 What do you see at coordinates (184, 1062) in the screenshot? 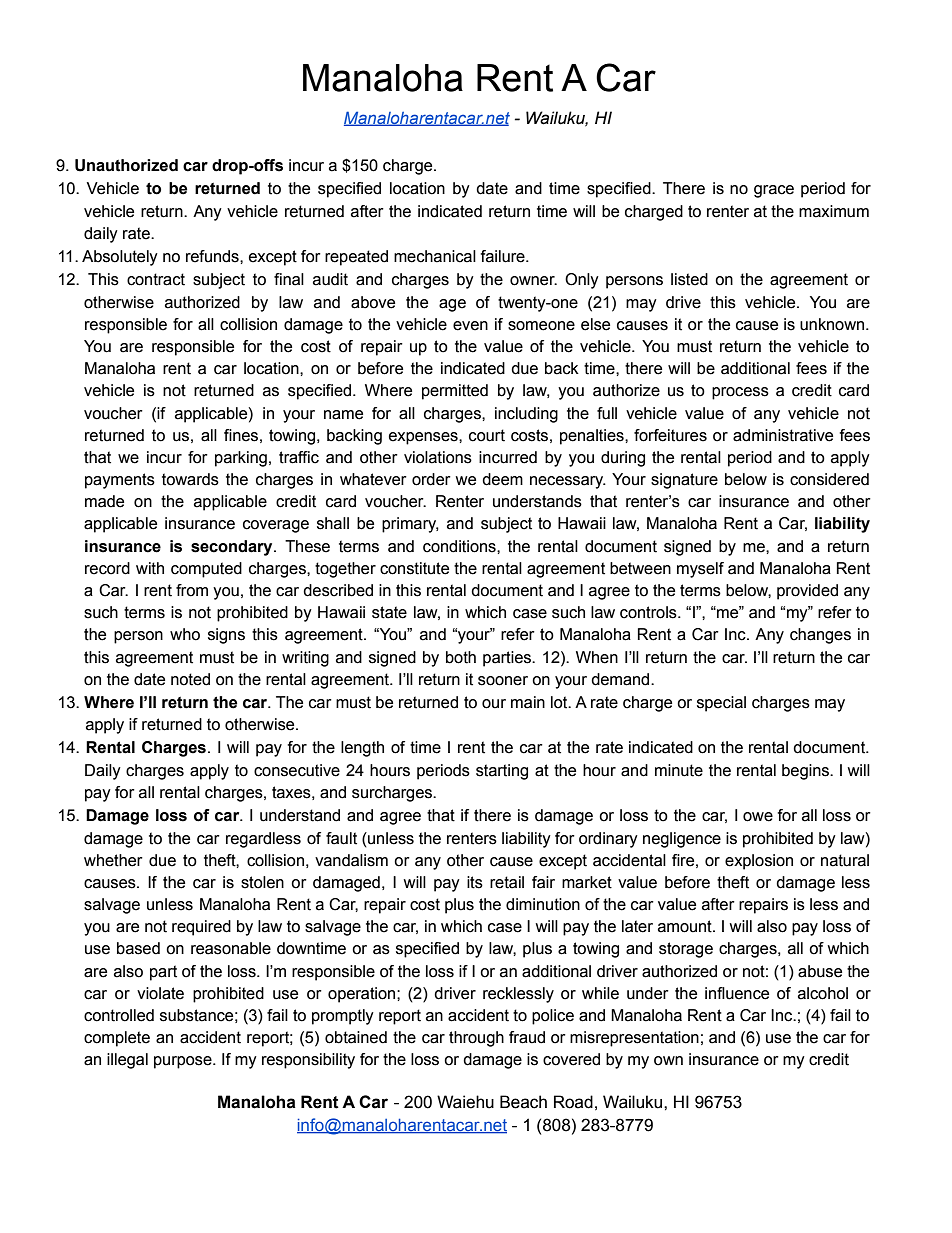
I see `purpose` at bounding box center [184, 1062].
